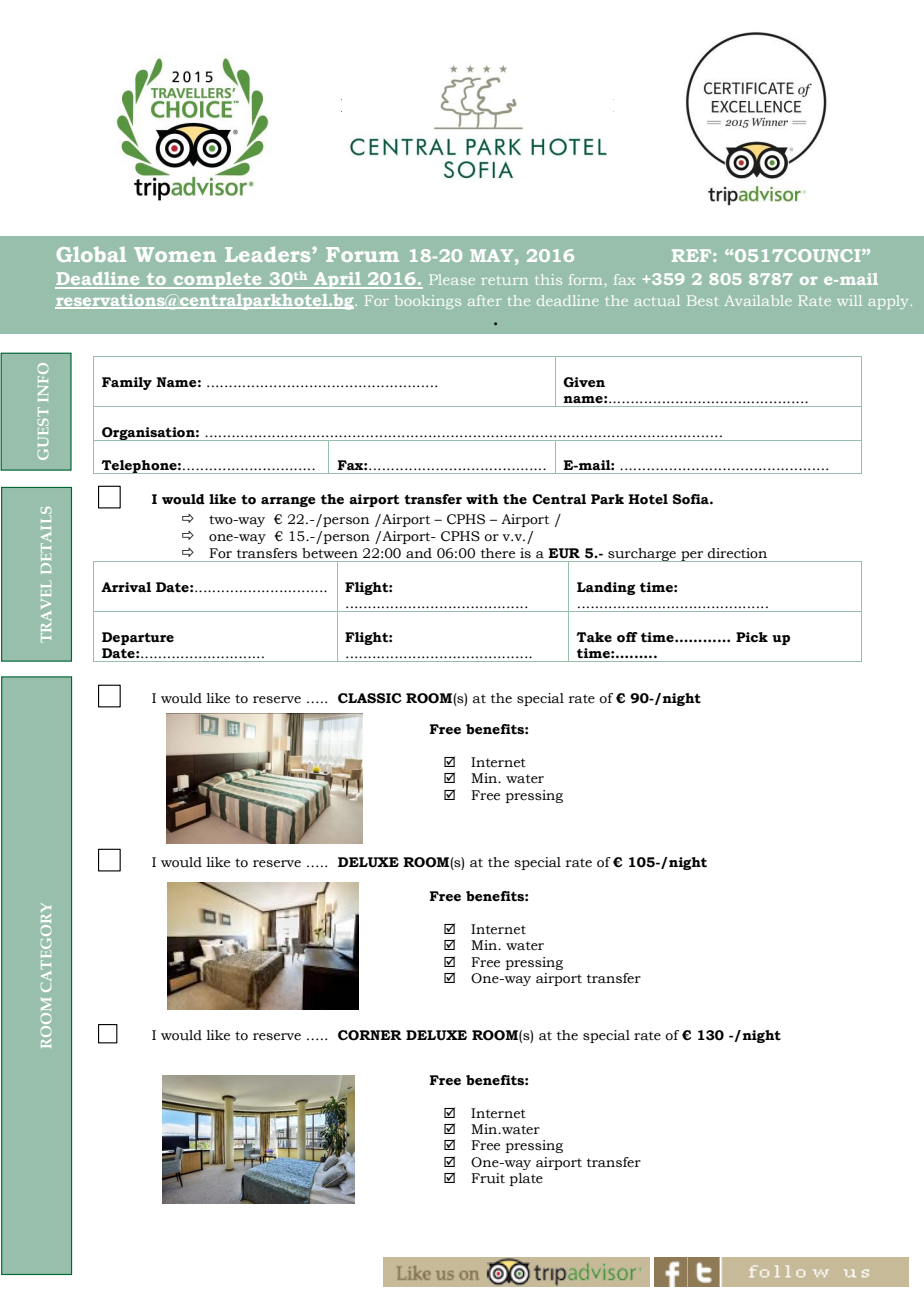 The height and width of the screenshot is (1308, 924). I want to click on Pick, so click(752, 637).
